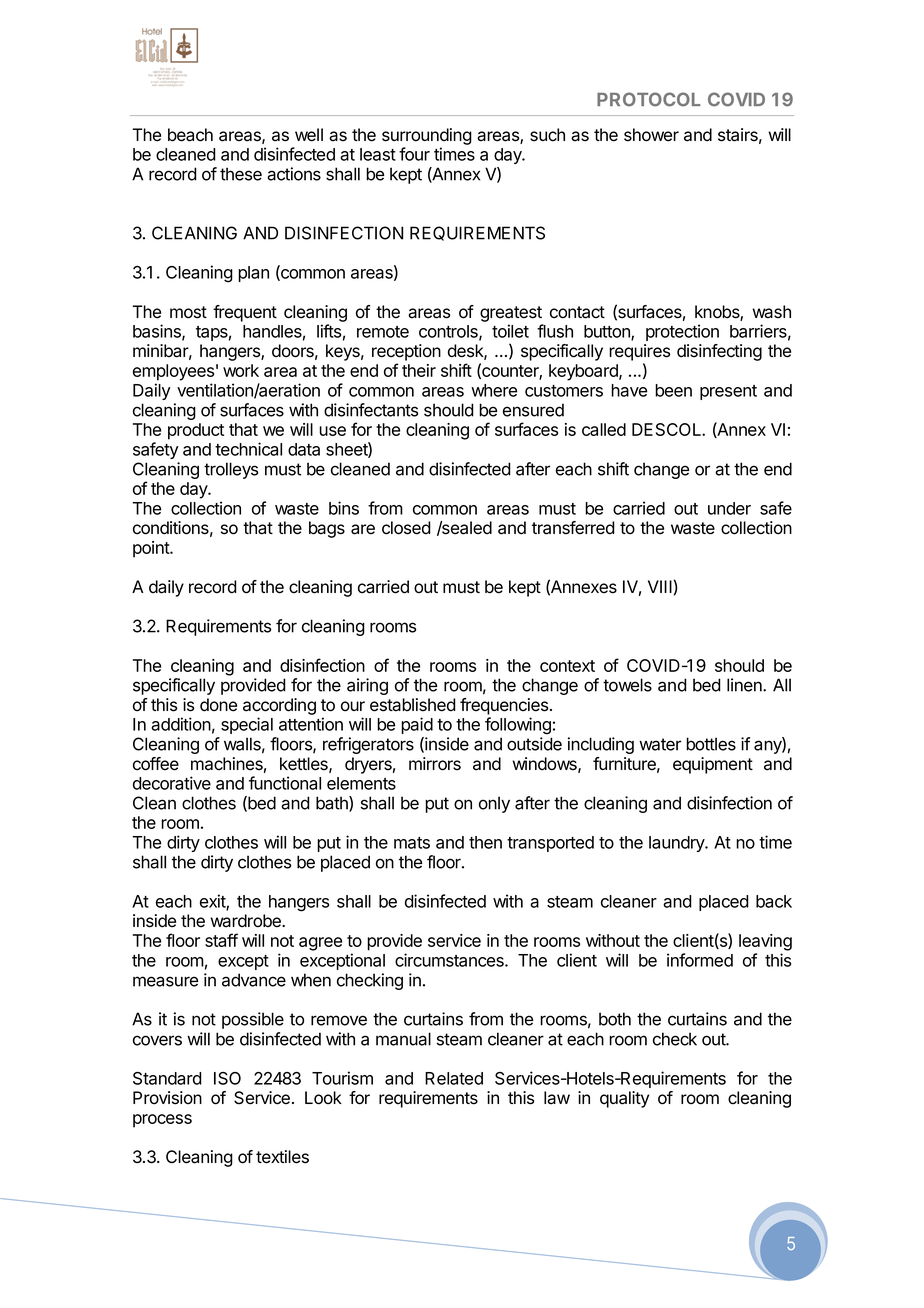 Image resolution: width=924 pixels, height=1308 pixels. I want to click on trolleys, so click(231, 470).
